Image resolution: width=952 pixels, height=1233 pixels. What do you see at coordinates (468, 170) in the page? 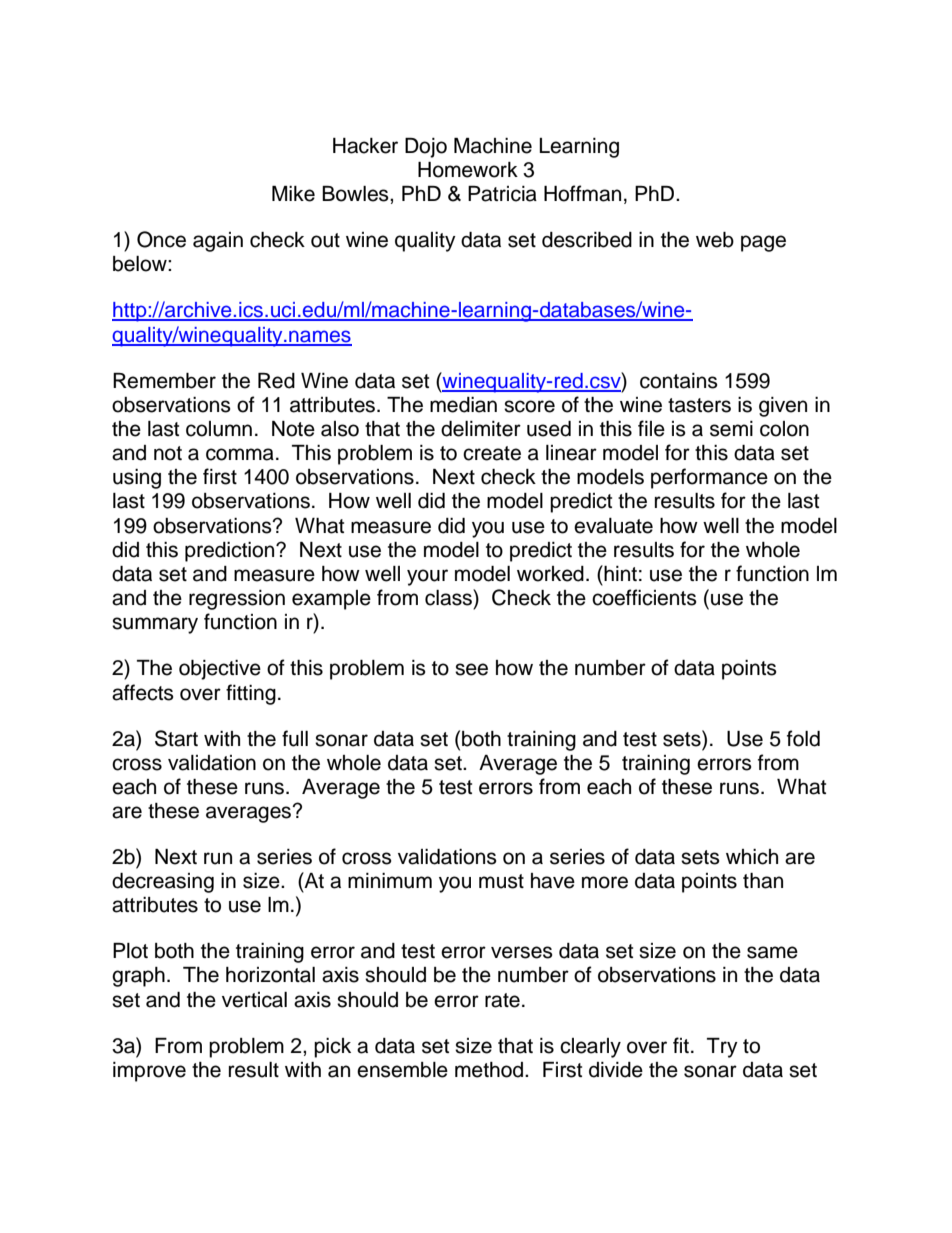
I see `Homework` at bounding box center [468, 170].
